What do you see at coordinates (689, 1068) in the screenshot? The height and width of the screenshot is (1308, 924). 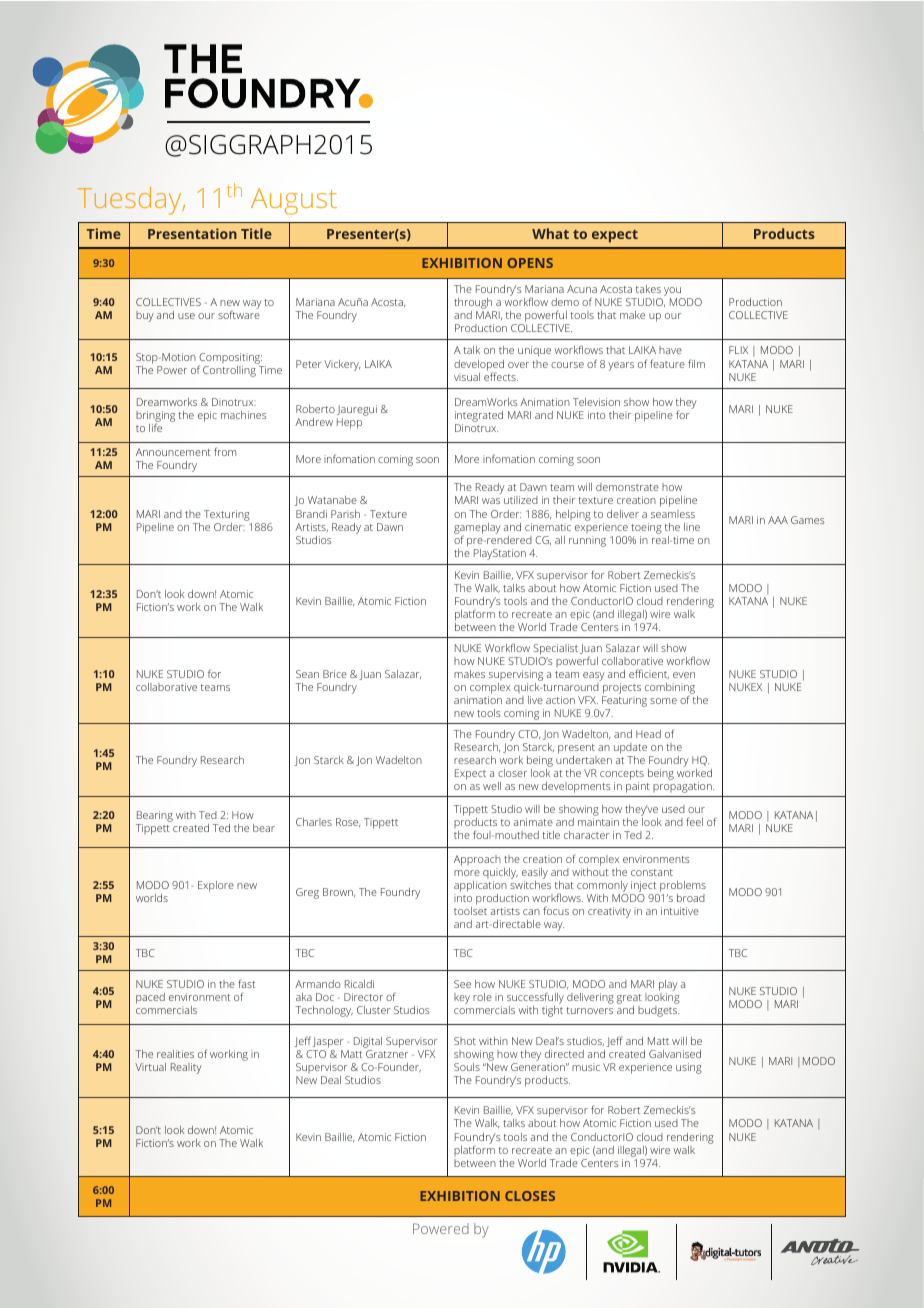 I see `using` at bounding box center [689, 1068].
